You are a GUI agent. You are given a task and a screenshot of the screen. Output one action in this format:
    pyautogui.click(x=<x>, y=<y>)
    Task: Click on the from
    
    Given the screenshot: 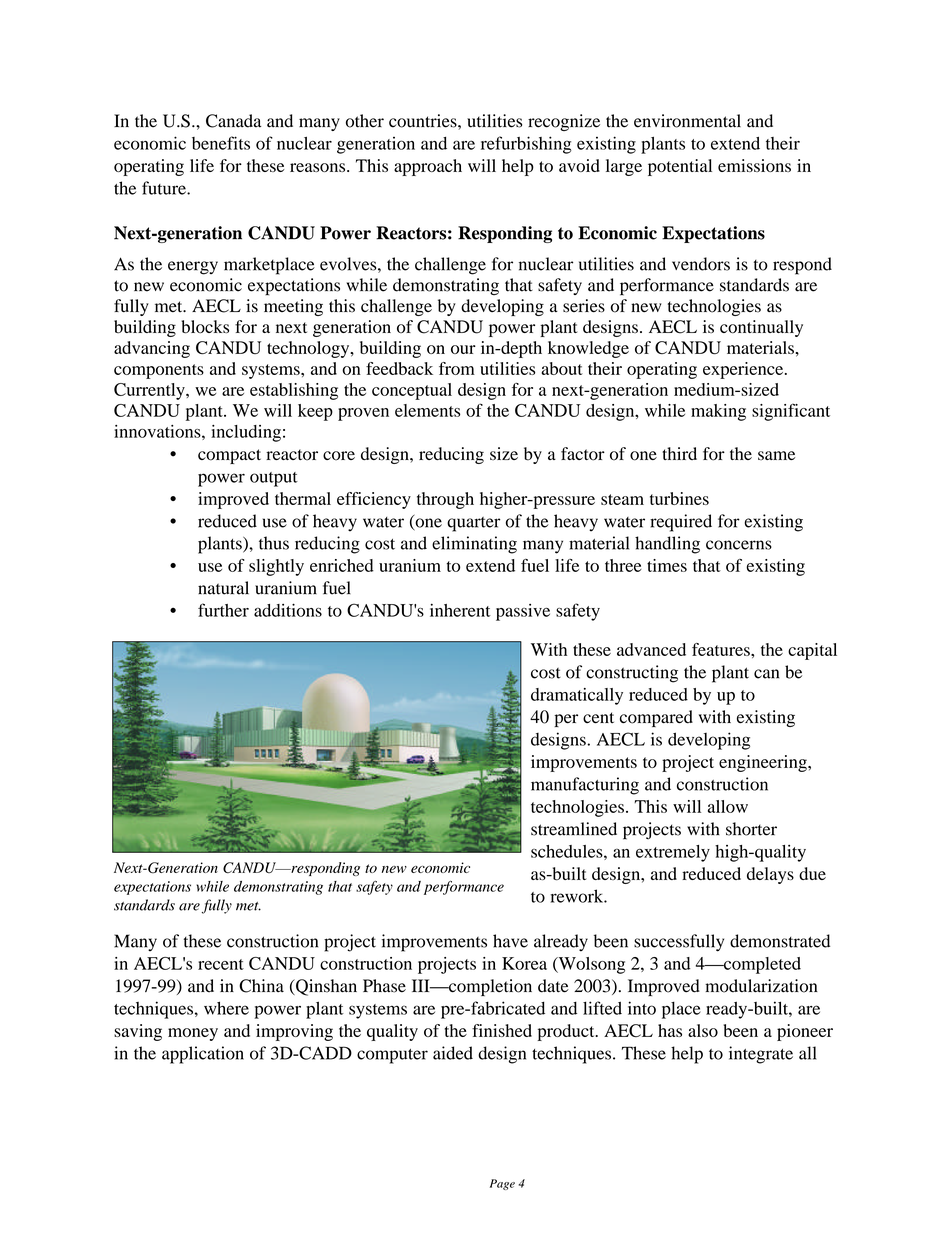 What is the action you would take?
    pyautogui.click(x=457, y=368)
